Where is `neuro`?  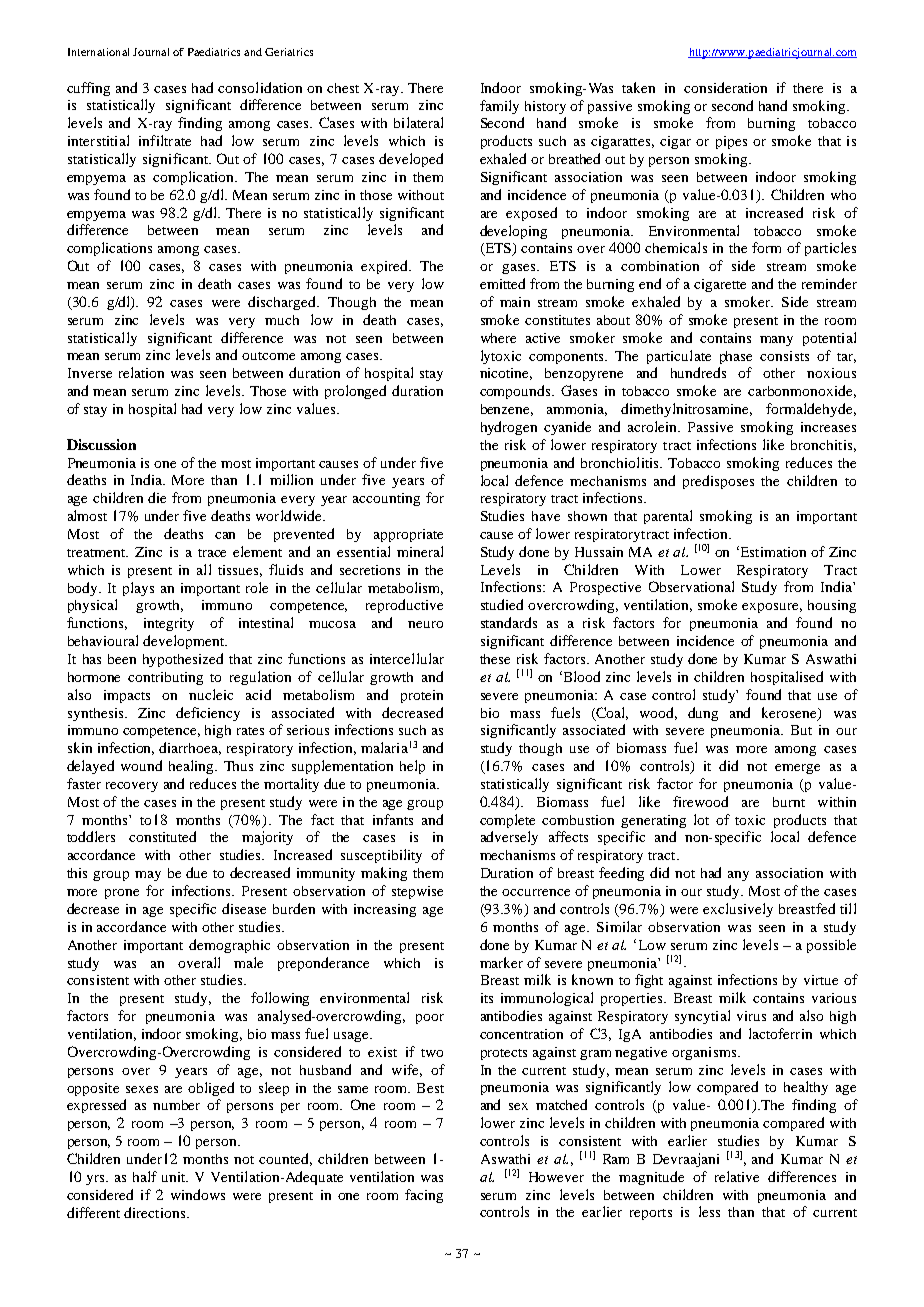 neuro is located at coordinates (425, 624).
